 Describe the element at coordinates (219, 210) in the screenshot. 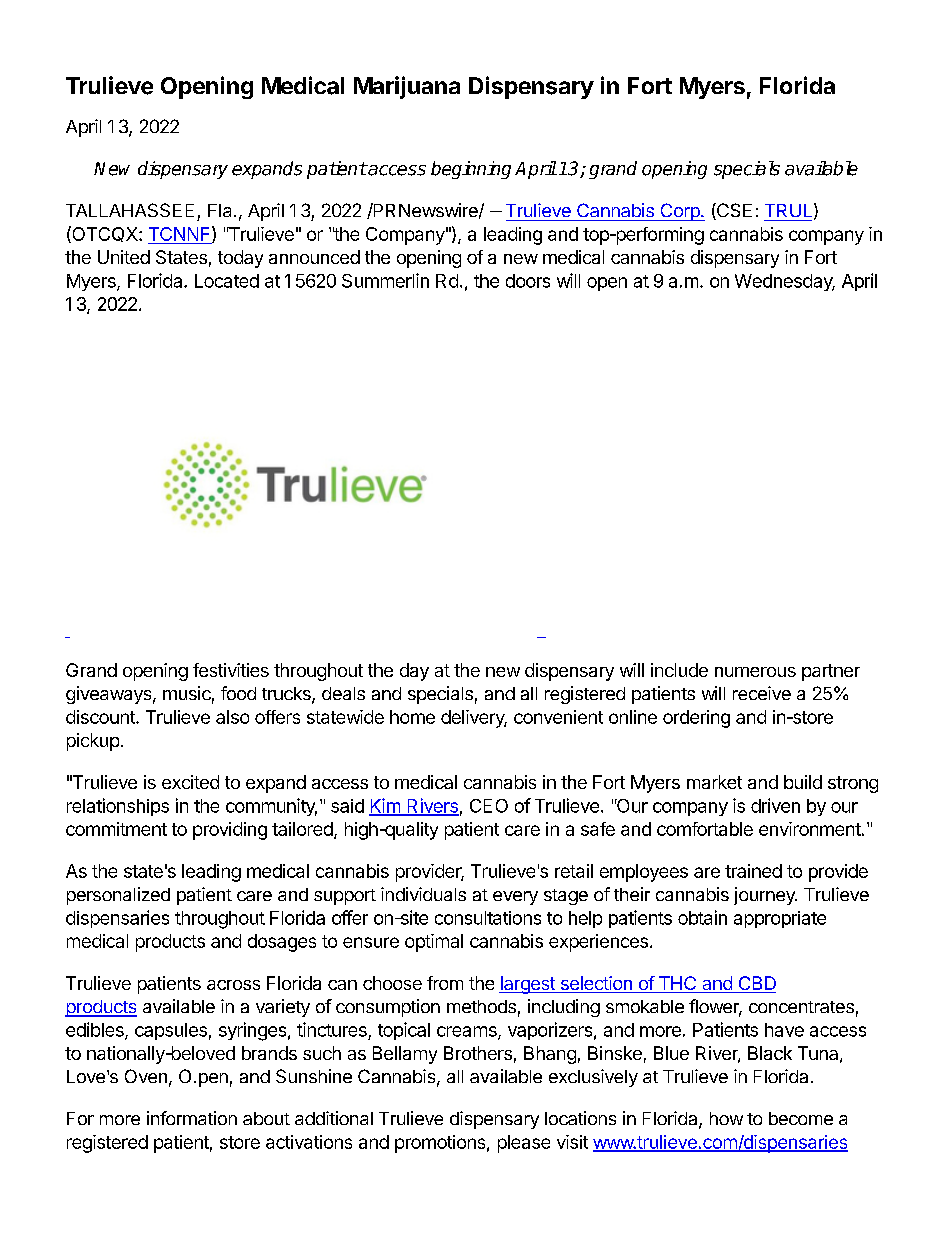

I see `Fla` at that location.
